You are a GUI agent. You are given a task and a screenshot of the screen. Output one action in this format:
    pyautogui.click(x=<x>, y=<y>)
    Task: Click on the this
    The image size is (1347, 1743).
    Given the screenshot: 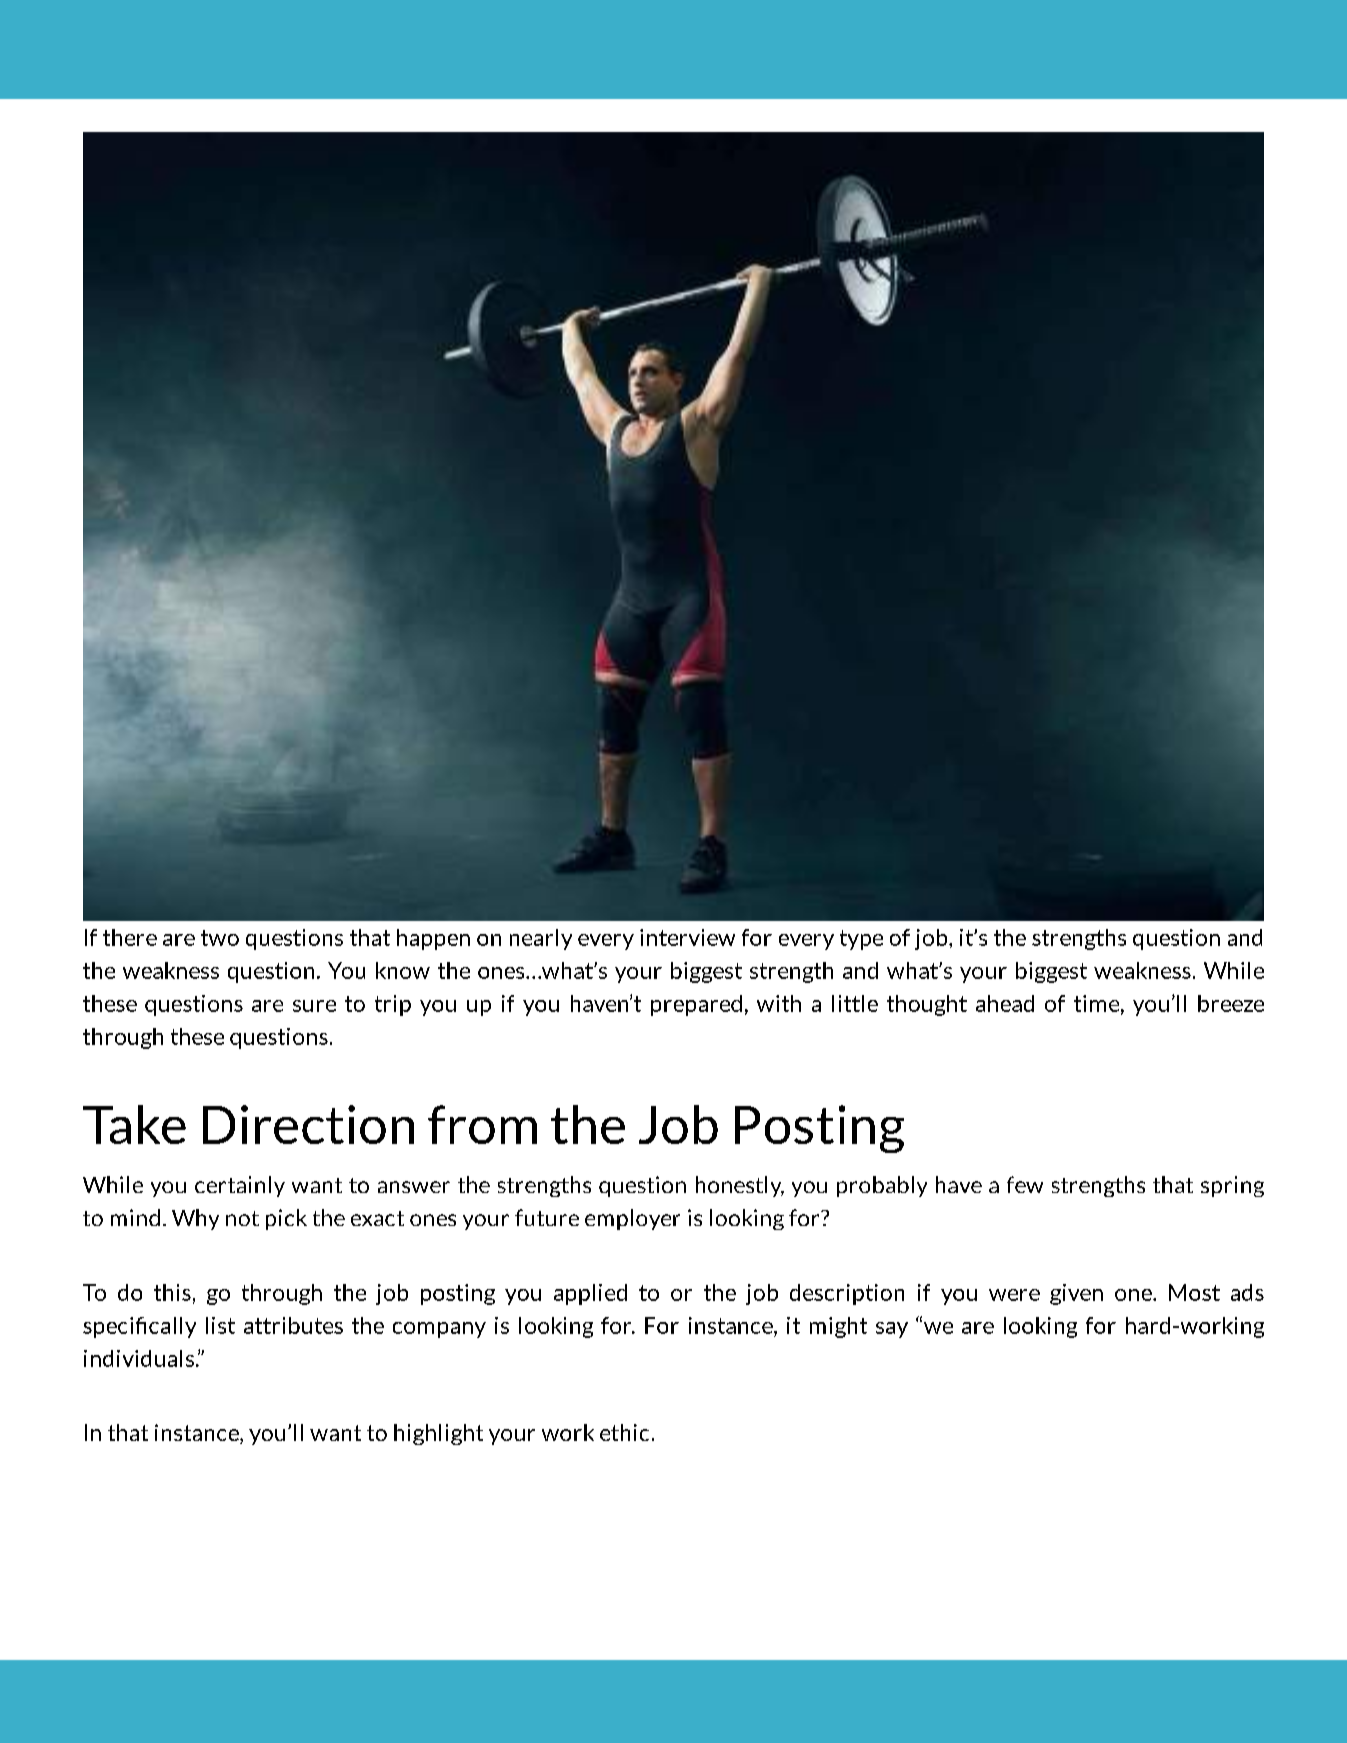 What is the action you would take?
    pyautogui.click(x=172, y=1292)
